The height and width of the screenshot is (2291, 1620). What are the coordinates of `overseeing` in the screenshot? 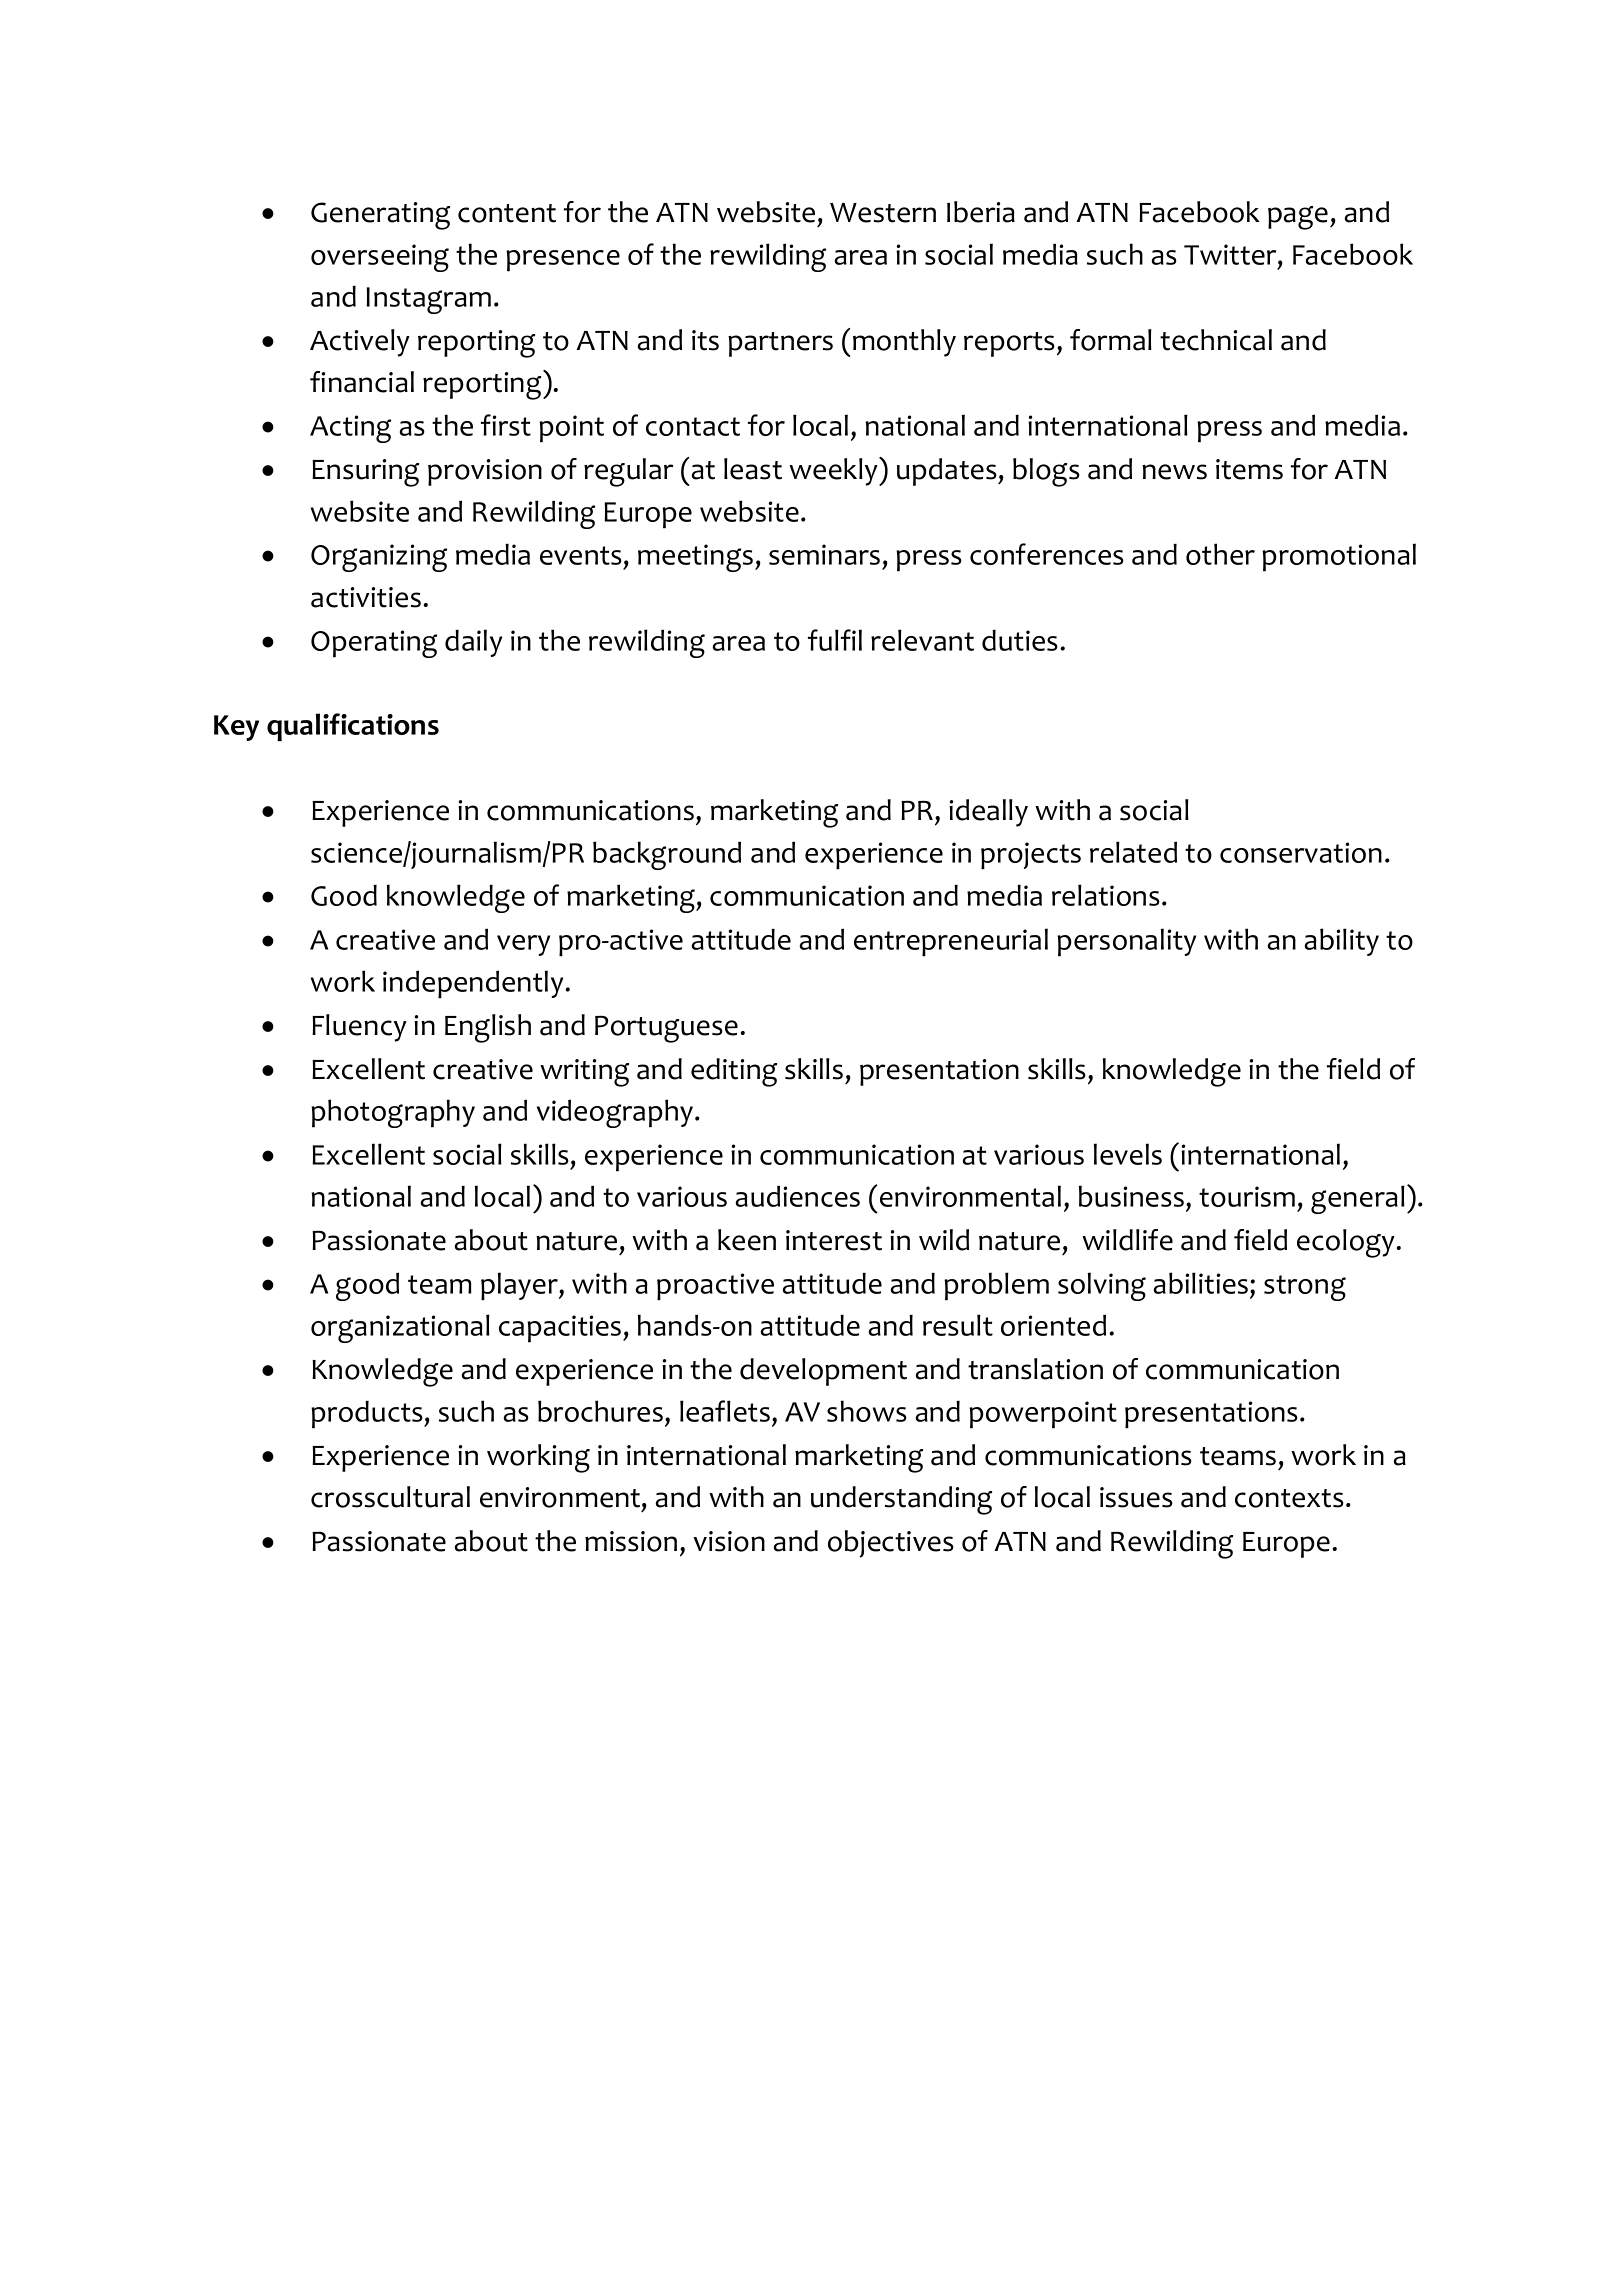 It's located at (380, 258).
